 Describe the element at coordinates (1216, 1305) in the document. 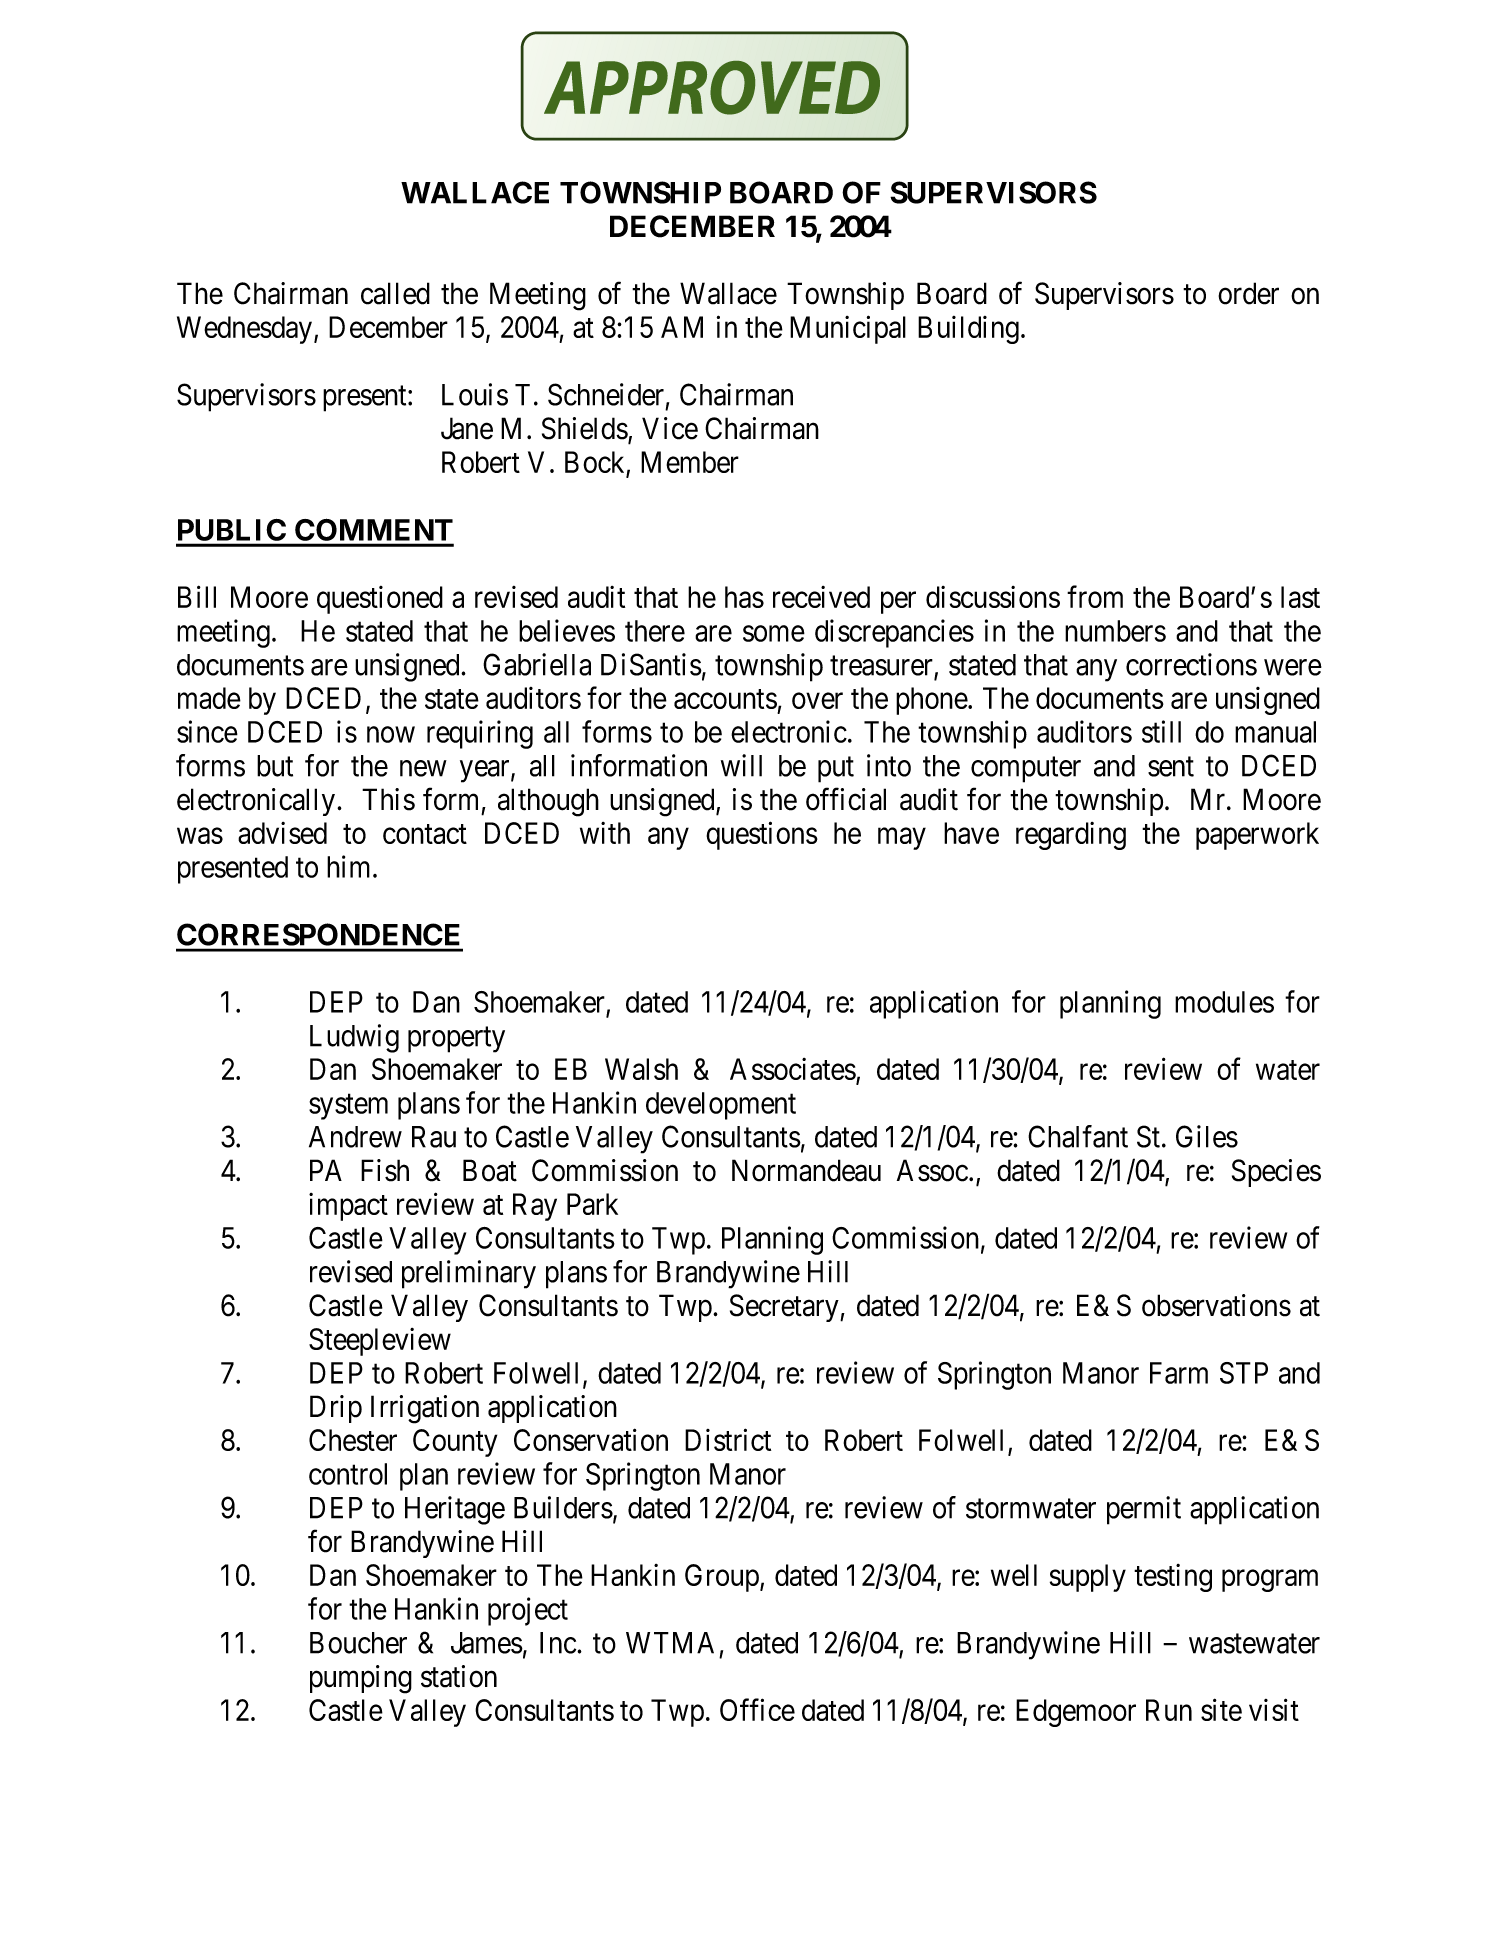

I see `observations` at that location.
